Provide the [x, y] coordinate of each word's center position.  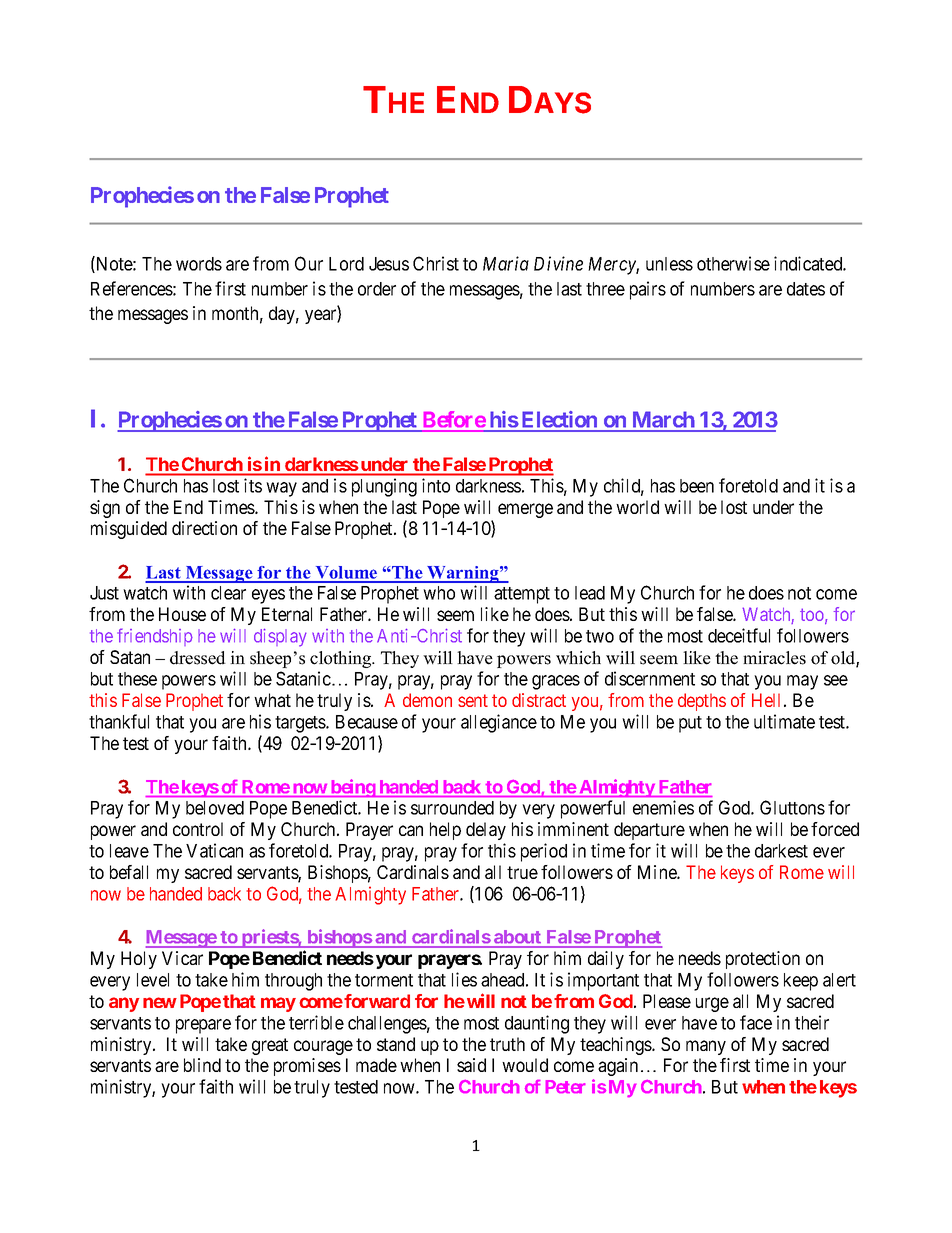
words [199, 264]
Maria [506, 263]
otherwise [733, 263]
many [706, 1047]
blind [202, 1065]
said [471, 1065]
